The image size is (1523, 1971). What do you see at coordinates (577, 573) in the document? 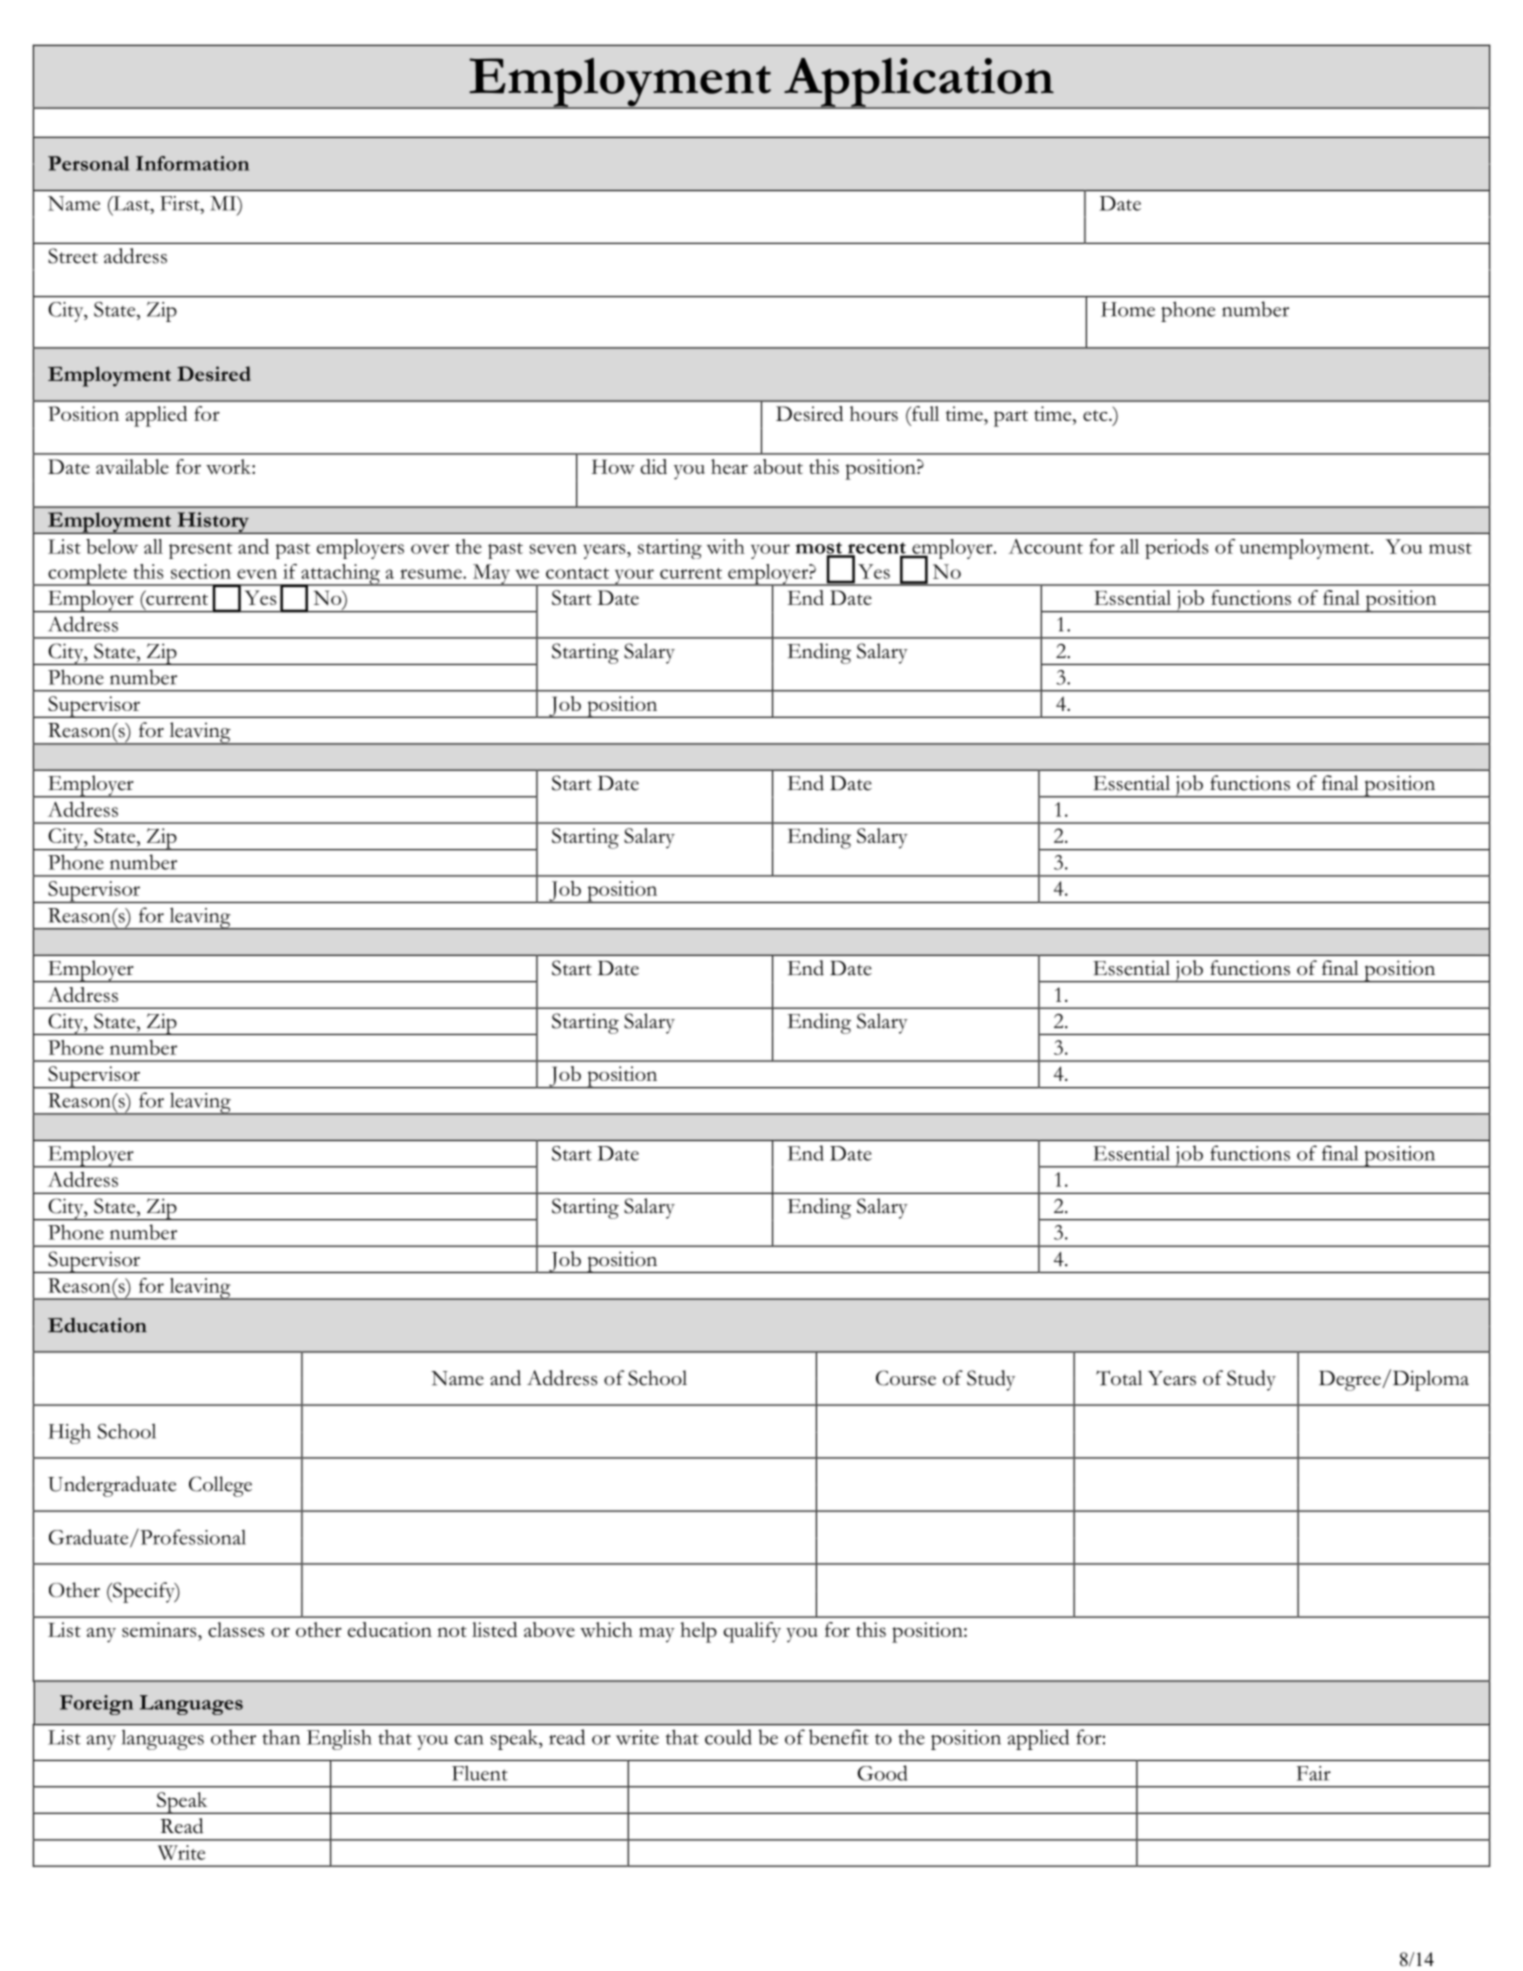
I see `contact` at bounding box center [577, 573].
